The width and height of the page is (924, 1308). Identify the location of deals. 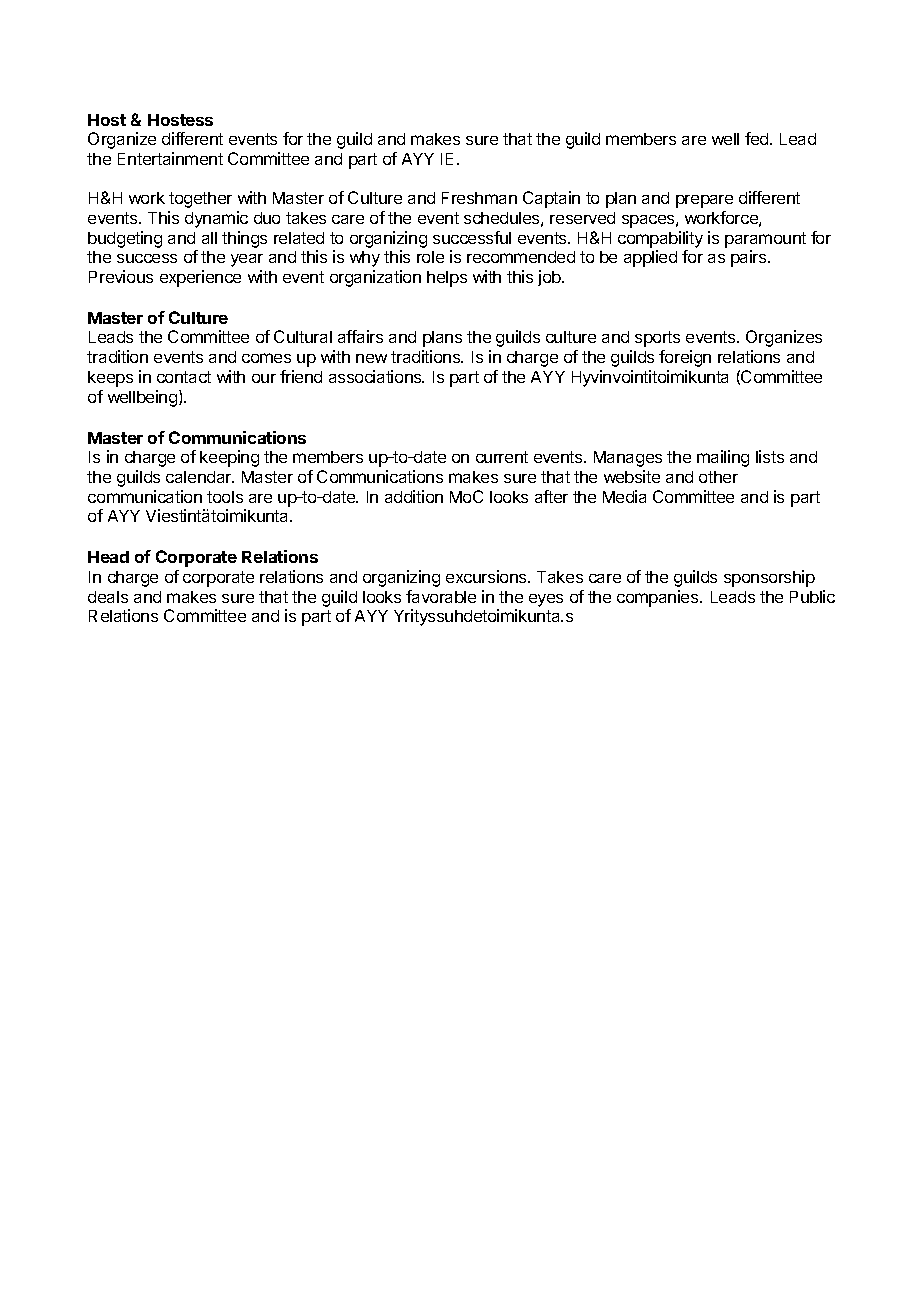
(108, 597).
